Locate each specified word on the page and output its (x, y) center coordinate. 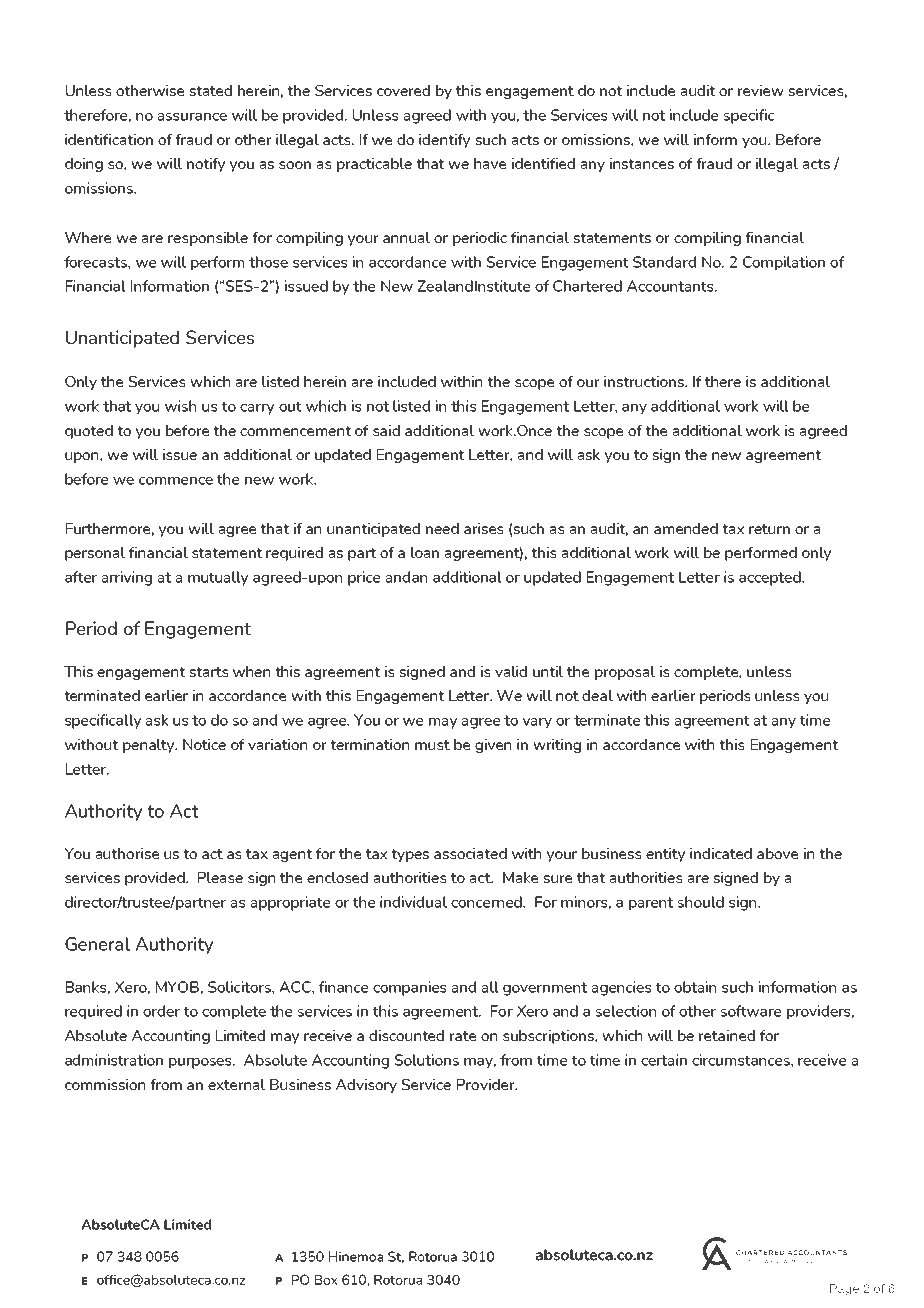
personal (95, 554)
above (777, 853)
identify (444, 141)
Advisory (366, 1086)
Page (844, 1290)
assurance (192, 117)
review (761, 90)
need (442, 528)
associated (470, 853)
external (236, 1084)
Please (220, 877)
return (769, 529)
